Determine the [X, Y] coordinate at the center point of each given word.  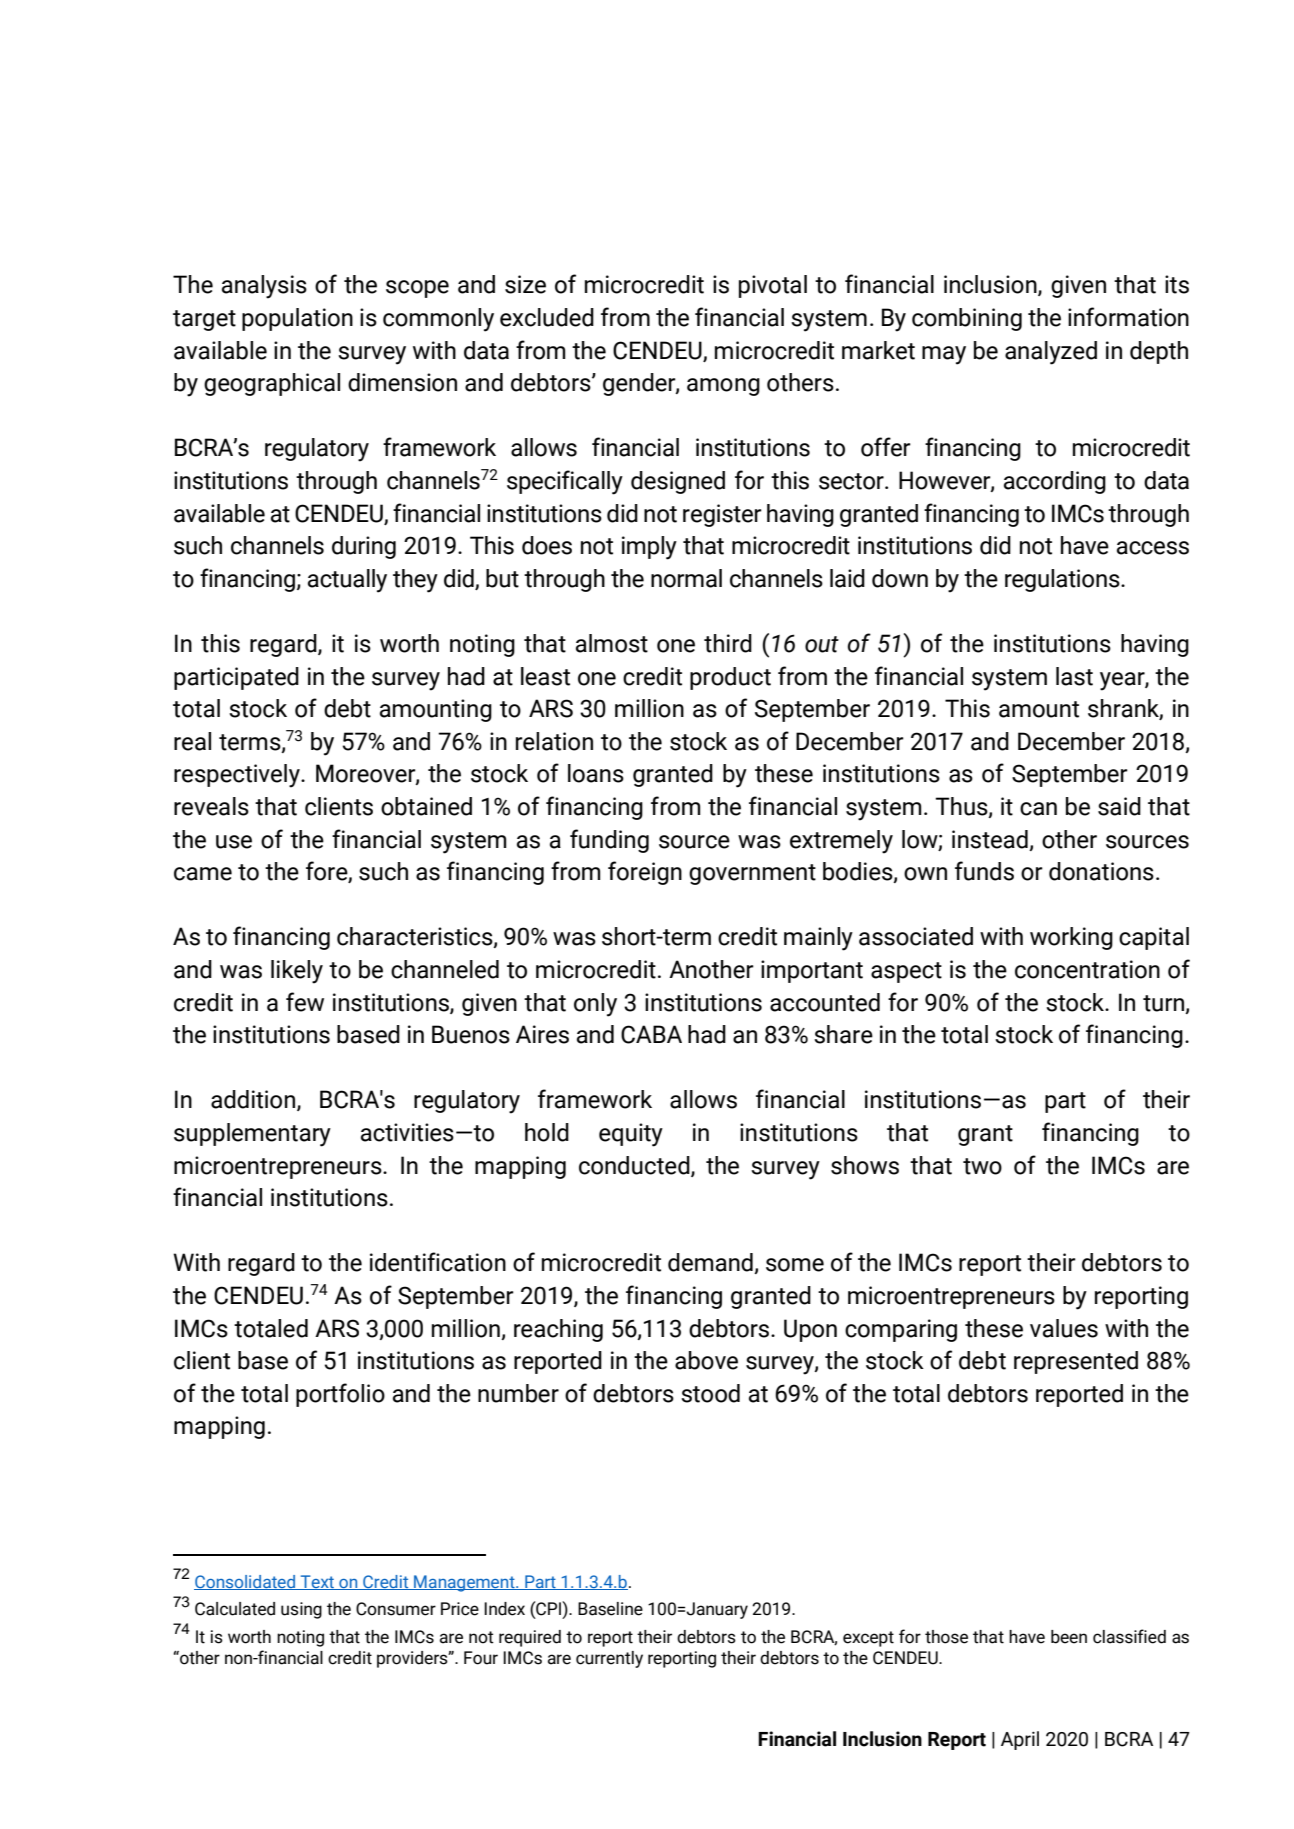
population [297, 319]
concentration [1087, 969]
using [301, 1610]
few [305, 1002]
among [723, 387]
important [812, 971]
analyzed [1051, 353]
